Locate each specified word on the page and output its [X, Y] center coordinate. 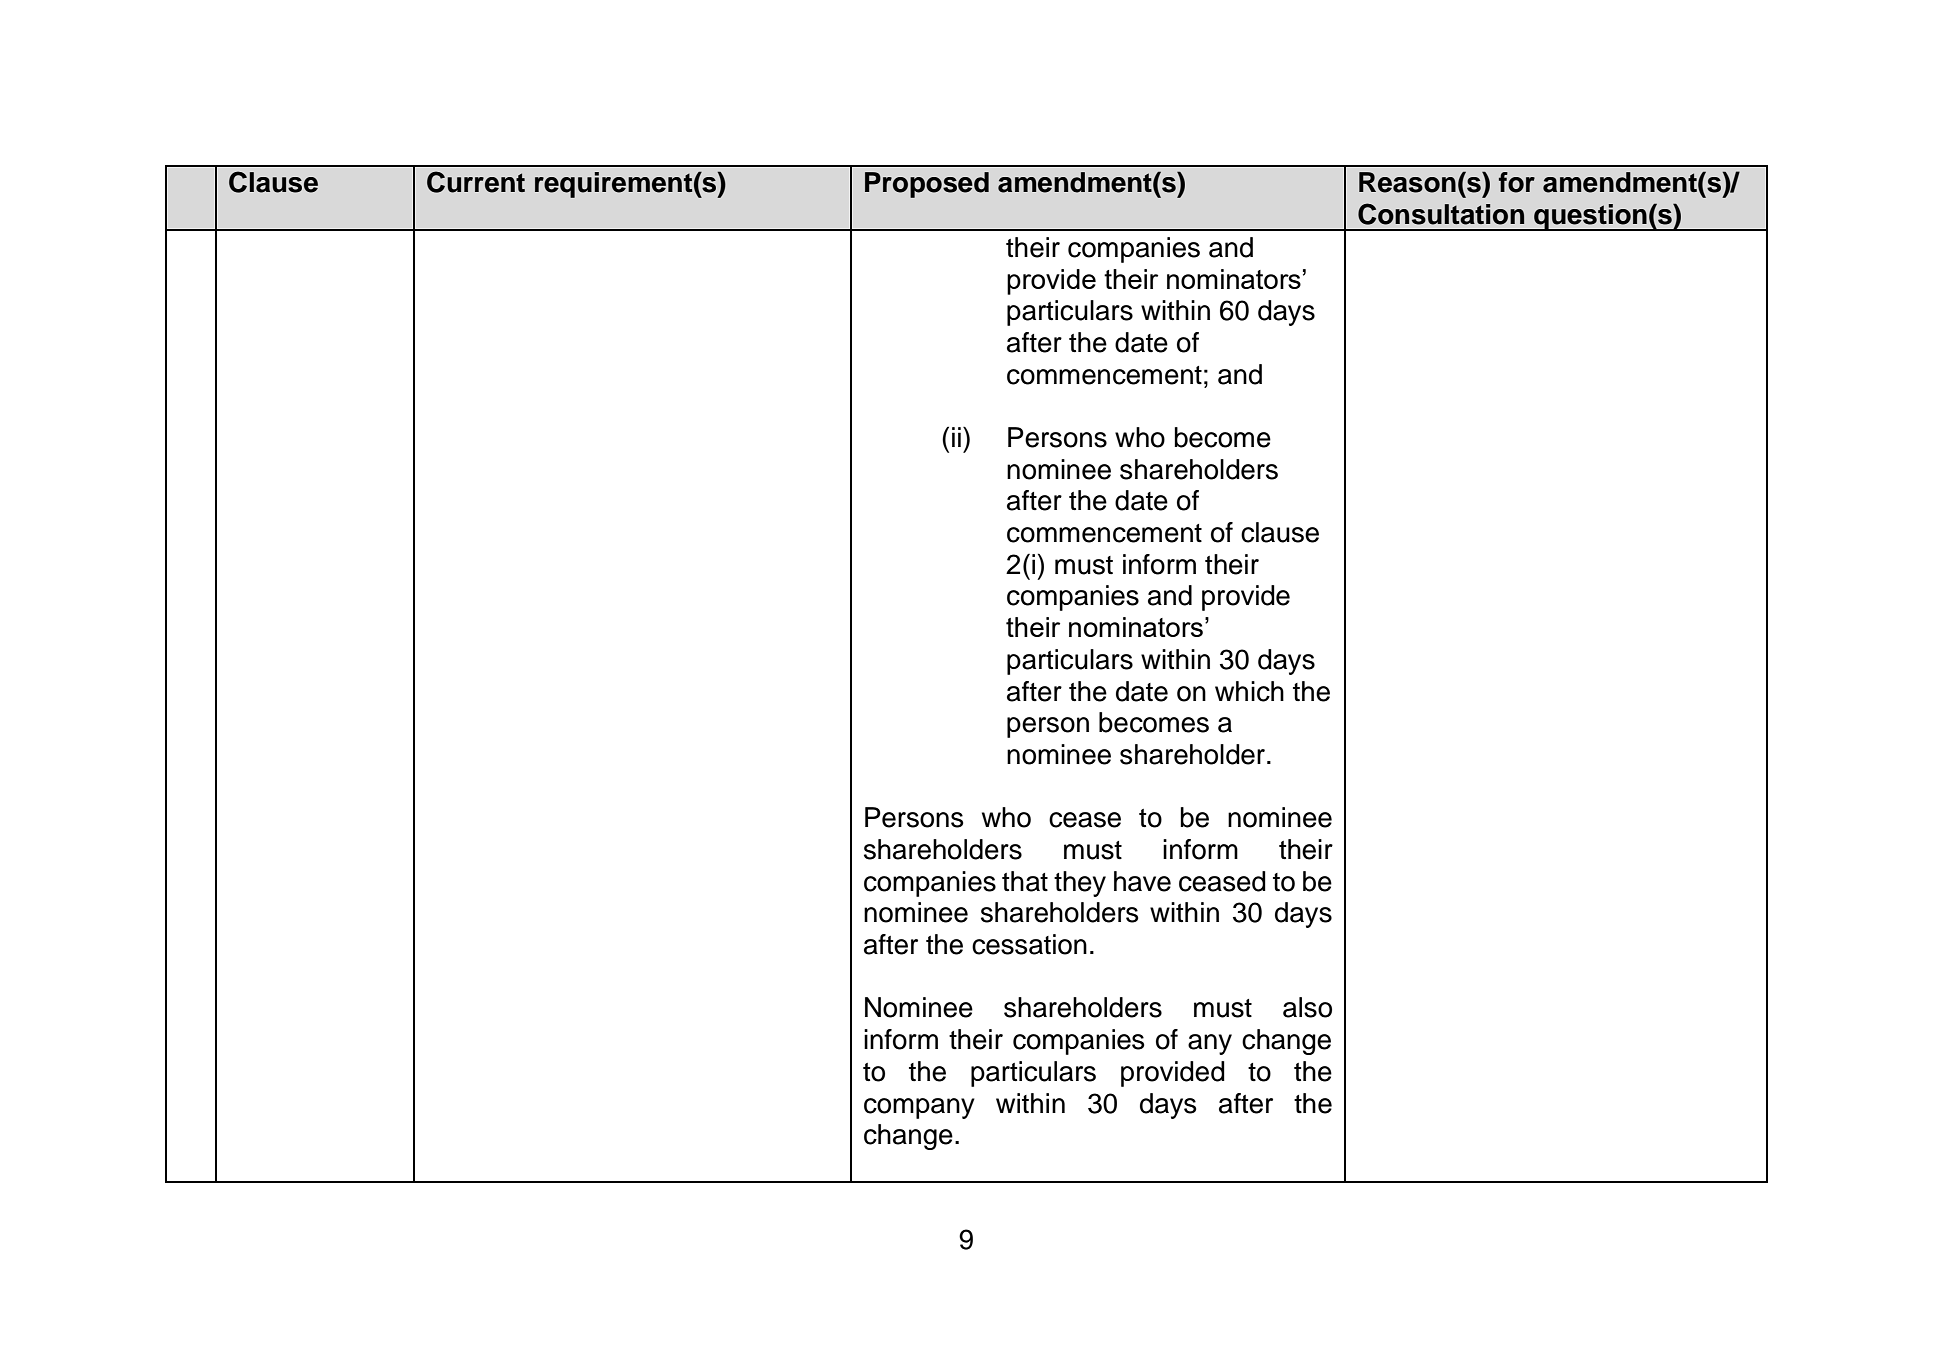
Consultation [1441, 214]
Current [476, 182]
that [1025, 881]
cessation [1029, 944]
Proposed [927, 185]
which [1249, 691]
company [919, 1108]
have [1142, 881]
